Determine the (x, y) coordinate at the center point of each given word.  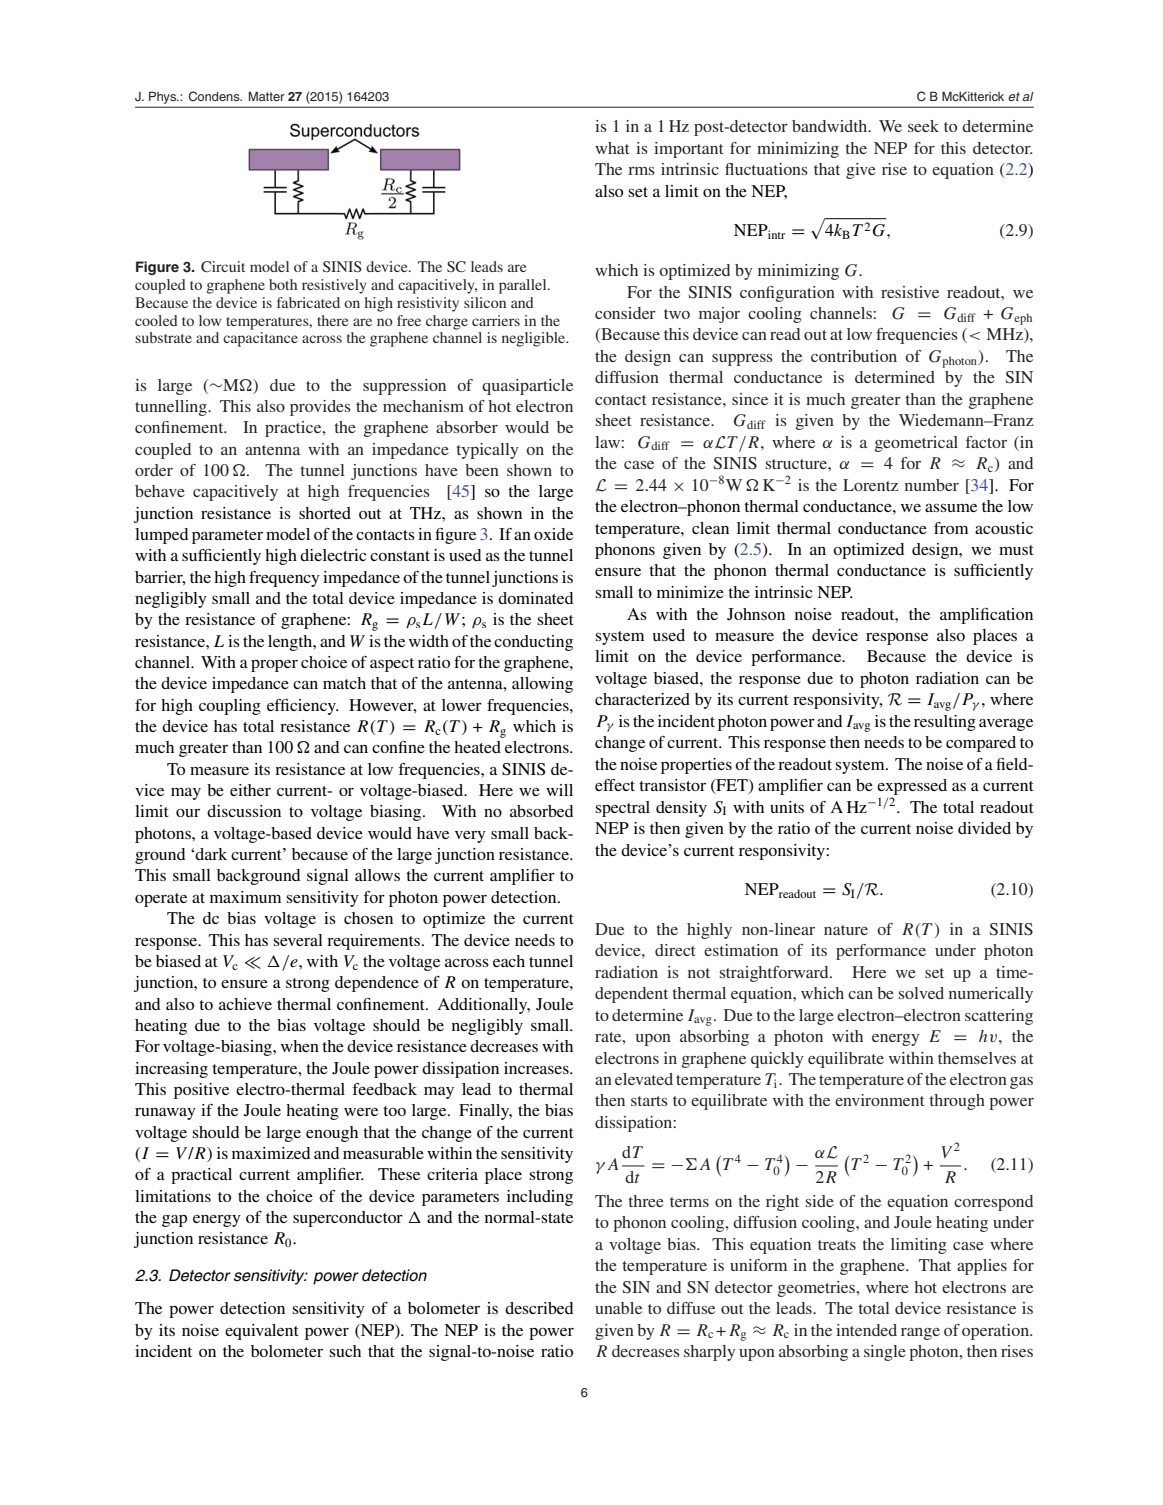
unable (618, 1308)
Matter (267, 96)
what (612, 148)
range (920, 1334)
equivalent (262, 1332)
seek (923, 126)
